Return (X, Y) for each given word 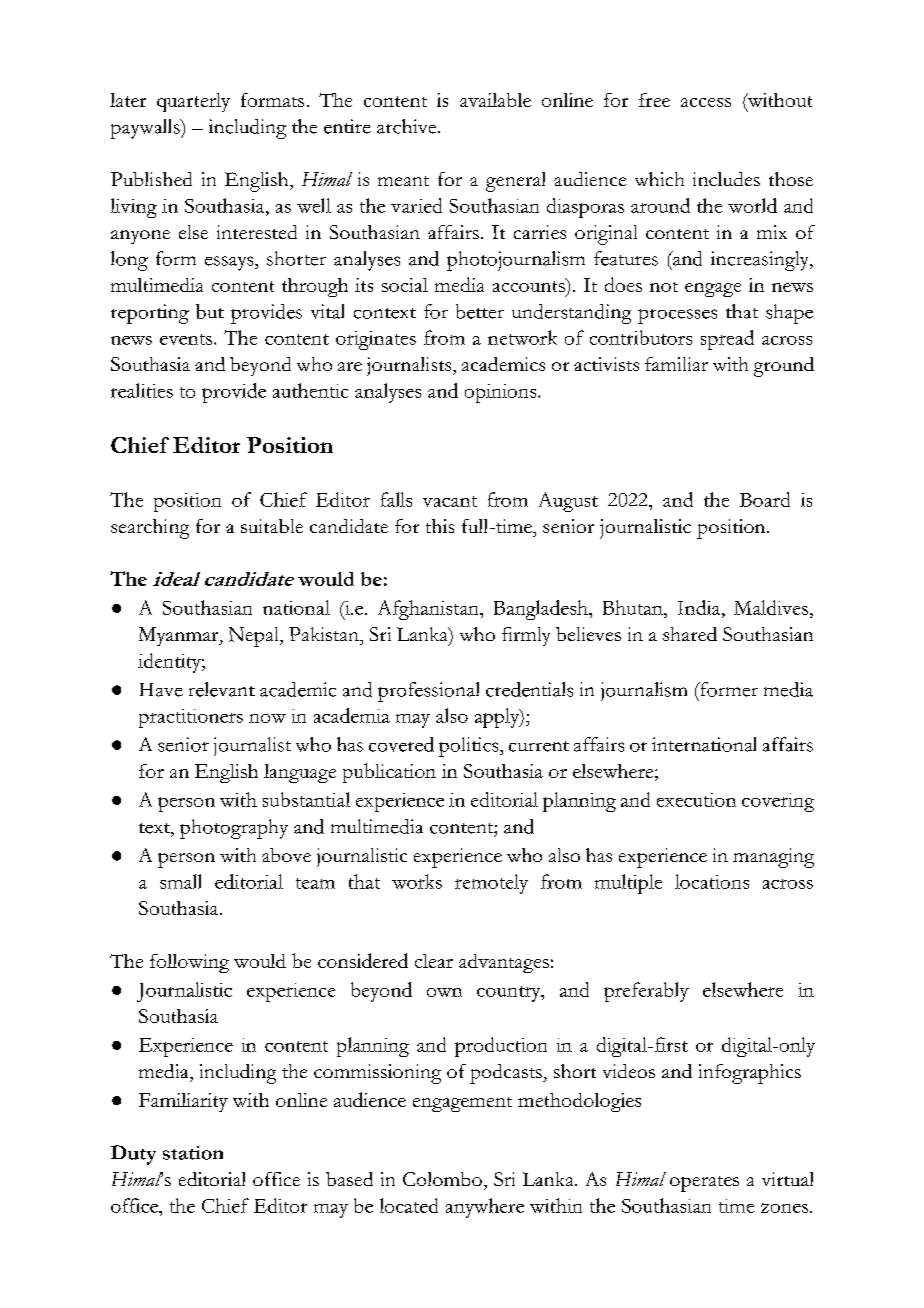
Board (765, 499)
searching (150, 529)
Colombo (442, 1179)
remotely (491, 884)
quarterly (193, 102)
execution (696, 800)
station (193, 1153)
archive (408, 126)
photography (234, 829)
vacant (450, 501)
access (706, 102)
